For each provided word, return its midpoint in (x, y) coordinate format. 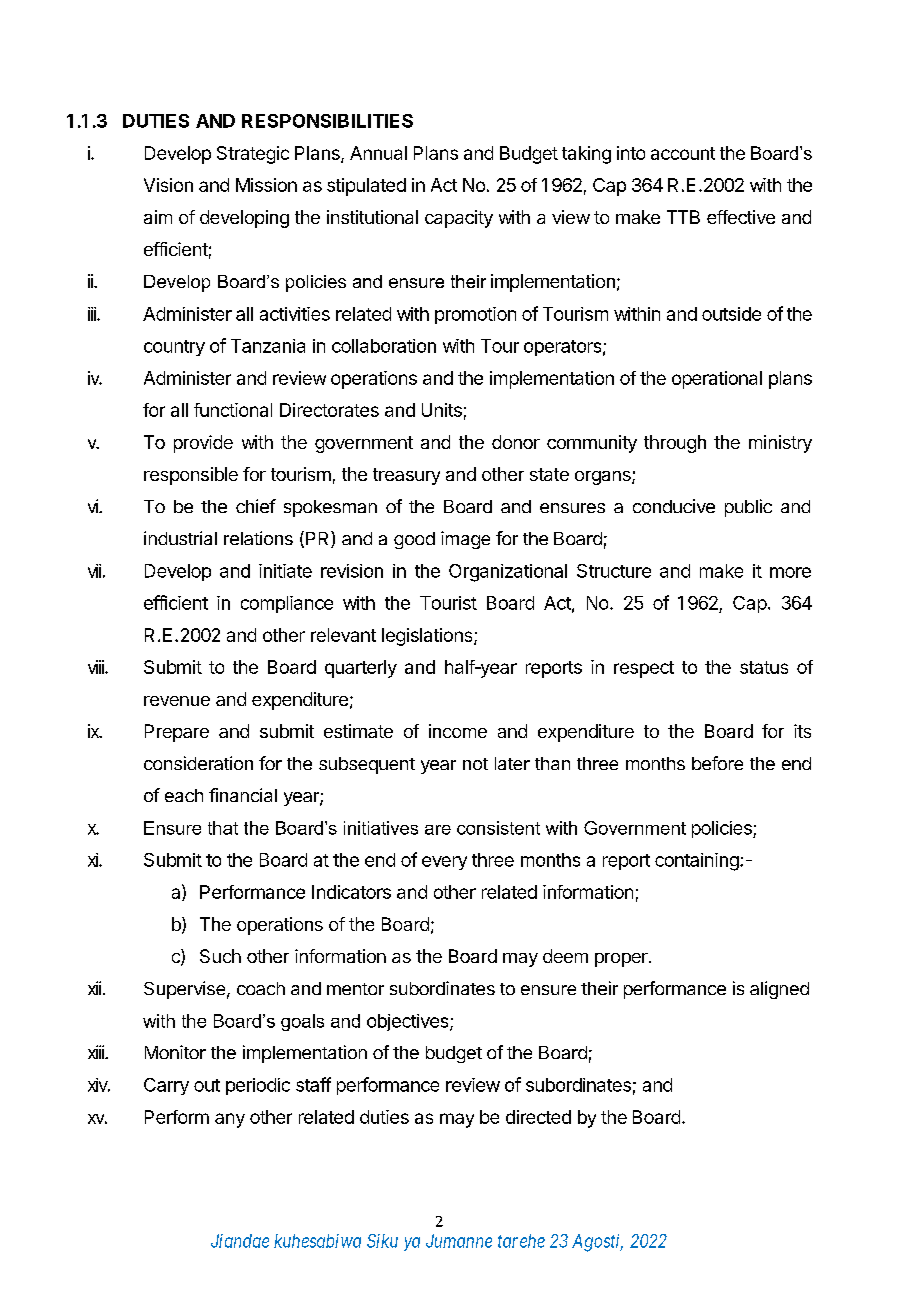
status (764, 667)
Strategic (253, 155)
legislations (428, 637)
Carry (166, 1086)
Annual (378, 153)
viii (97, 667)
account (683, 153)
